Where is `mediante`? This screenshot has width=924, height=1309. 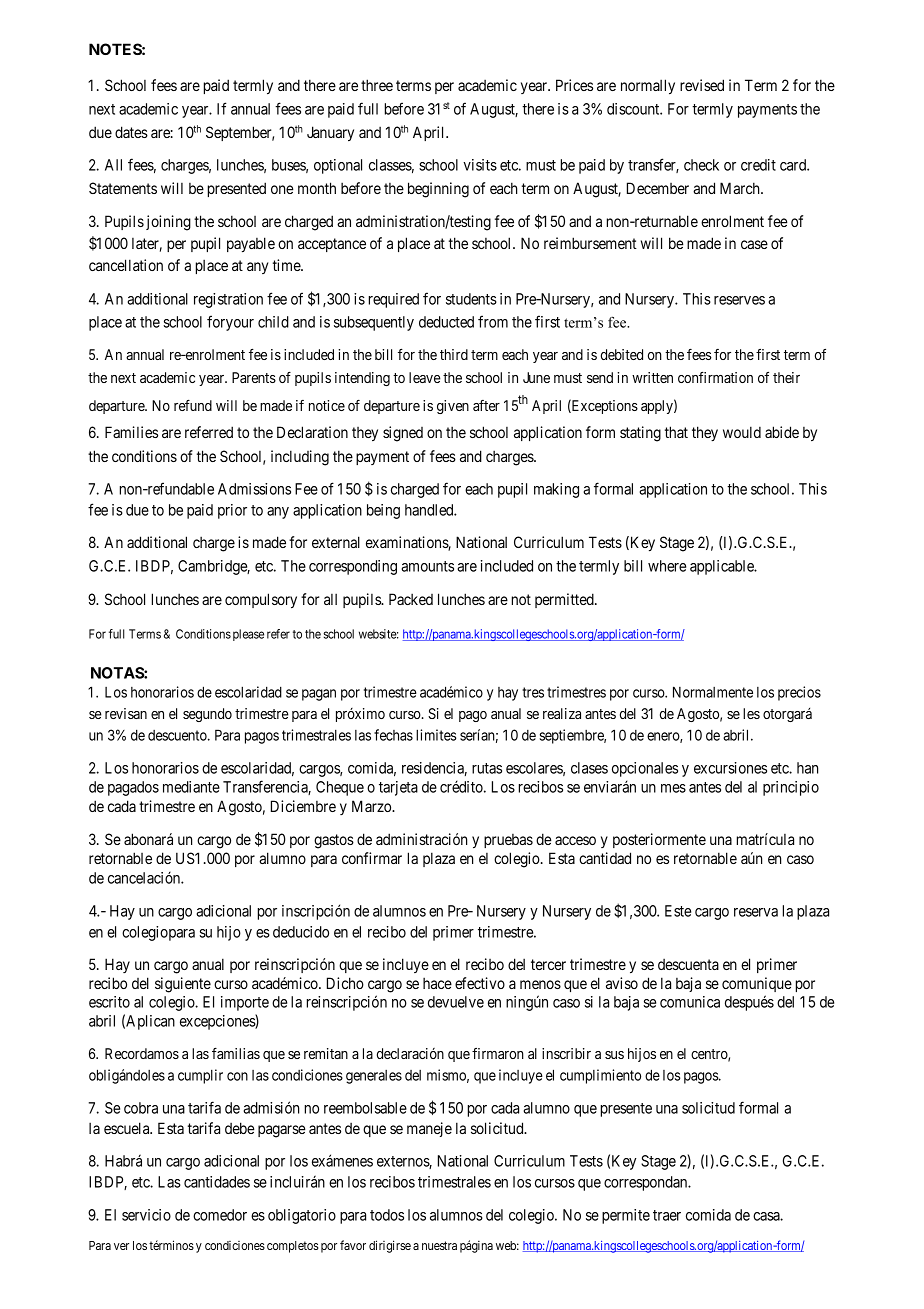
mediante is located at coordinates (191, 787).
